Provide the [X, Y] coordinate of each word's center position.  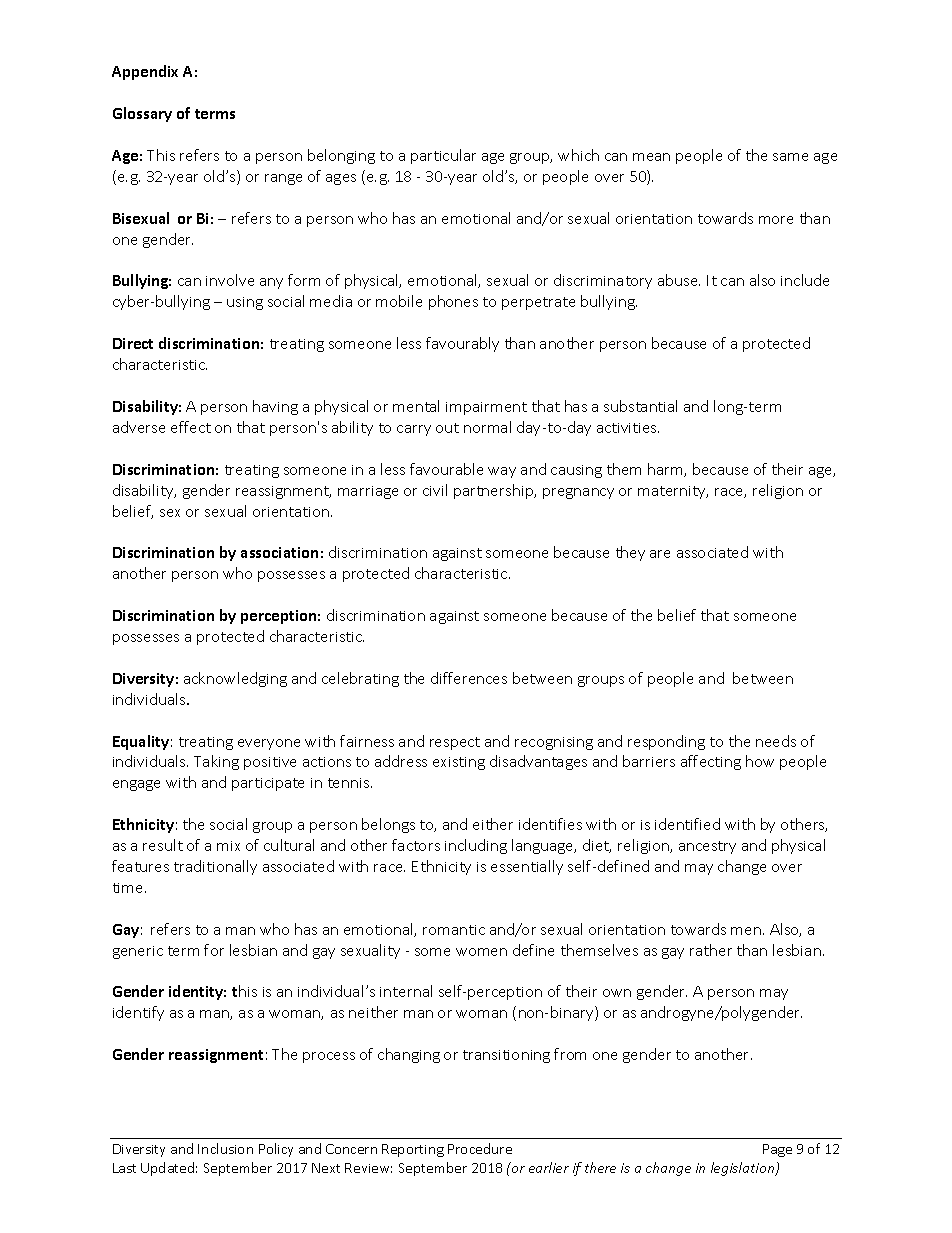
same [790, 157]
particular [443, 156]
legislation [744, 1169]
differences [469, 678]
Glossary [142, 114]
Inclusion [225, 1148]
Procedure [480, 1148]
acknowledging [235, 679]
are [660, 554]
